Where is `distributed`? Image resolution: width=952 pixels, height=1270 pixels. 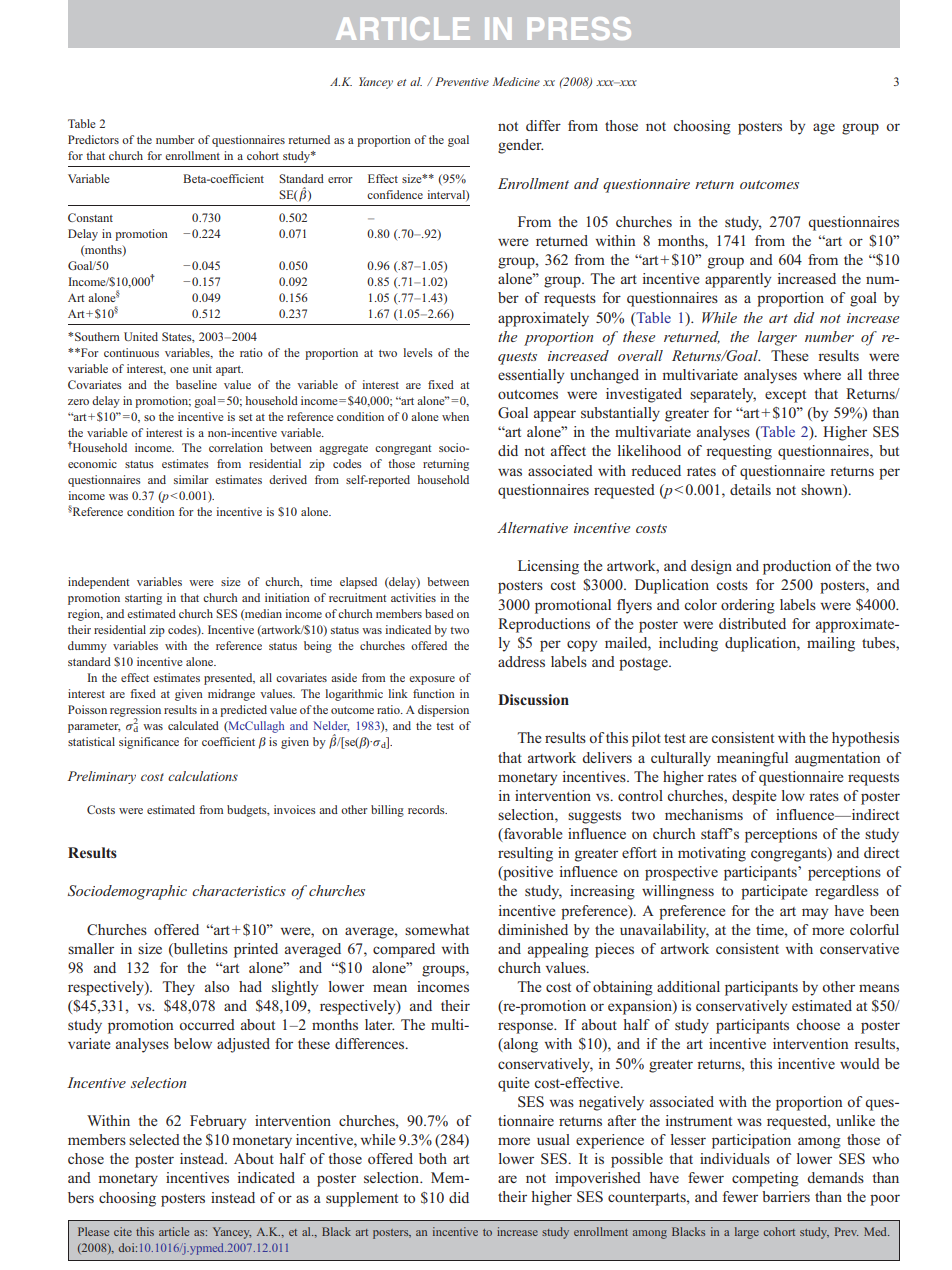
distributed is located at coordinates (752, 623).
